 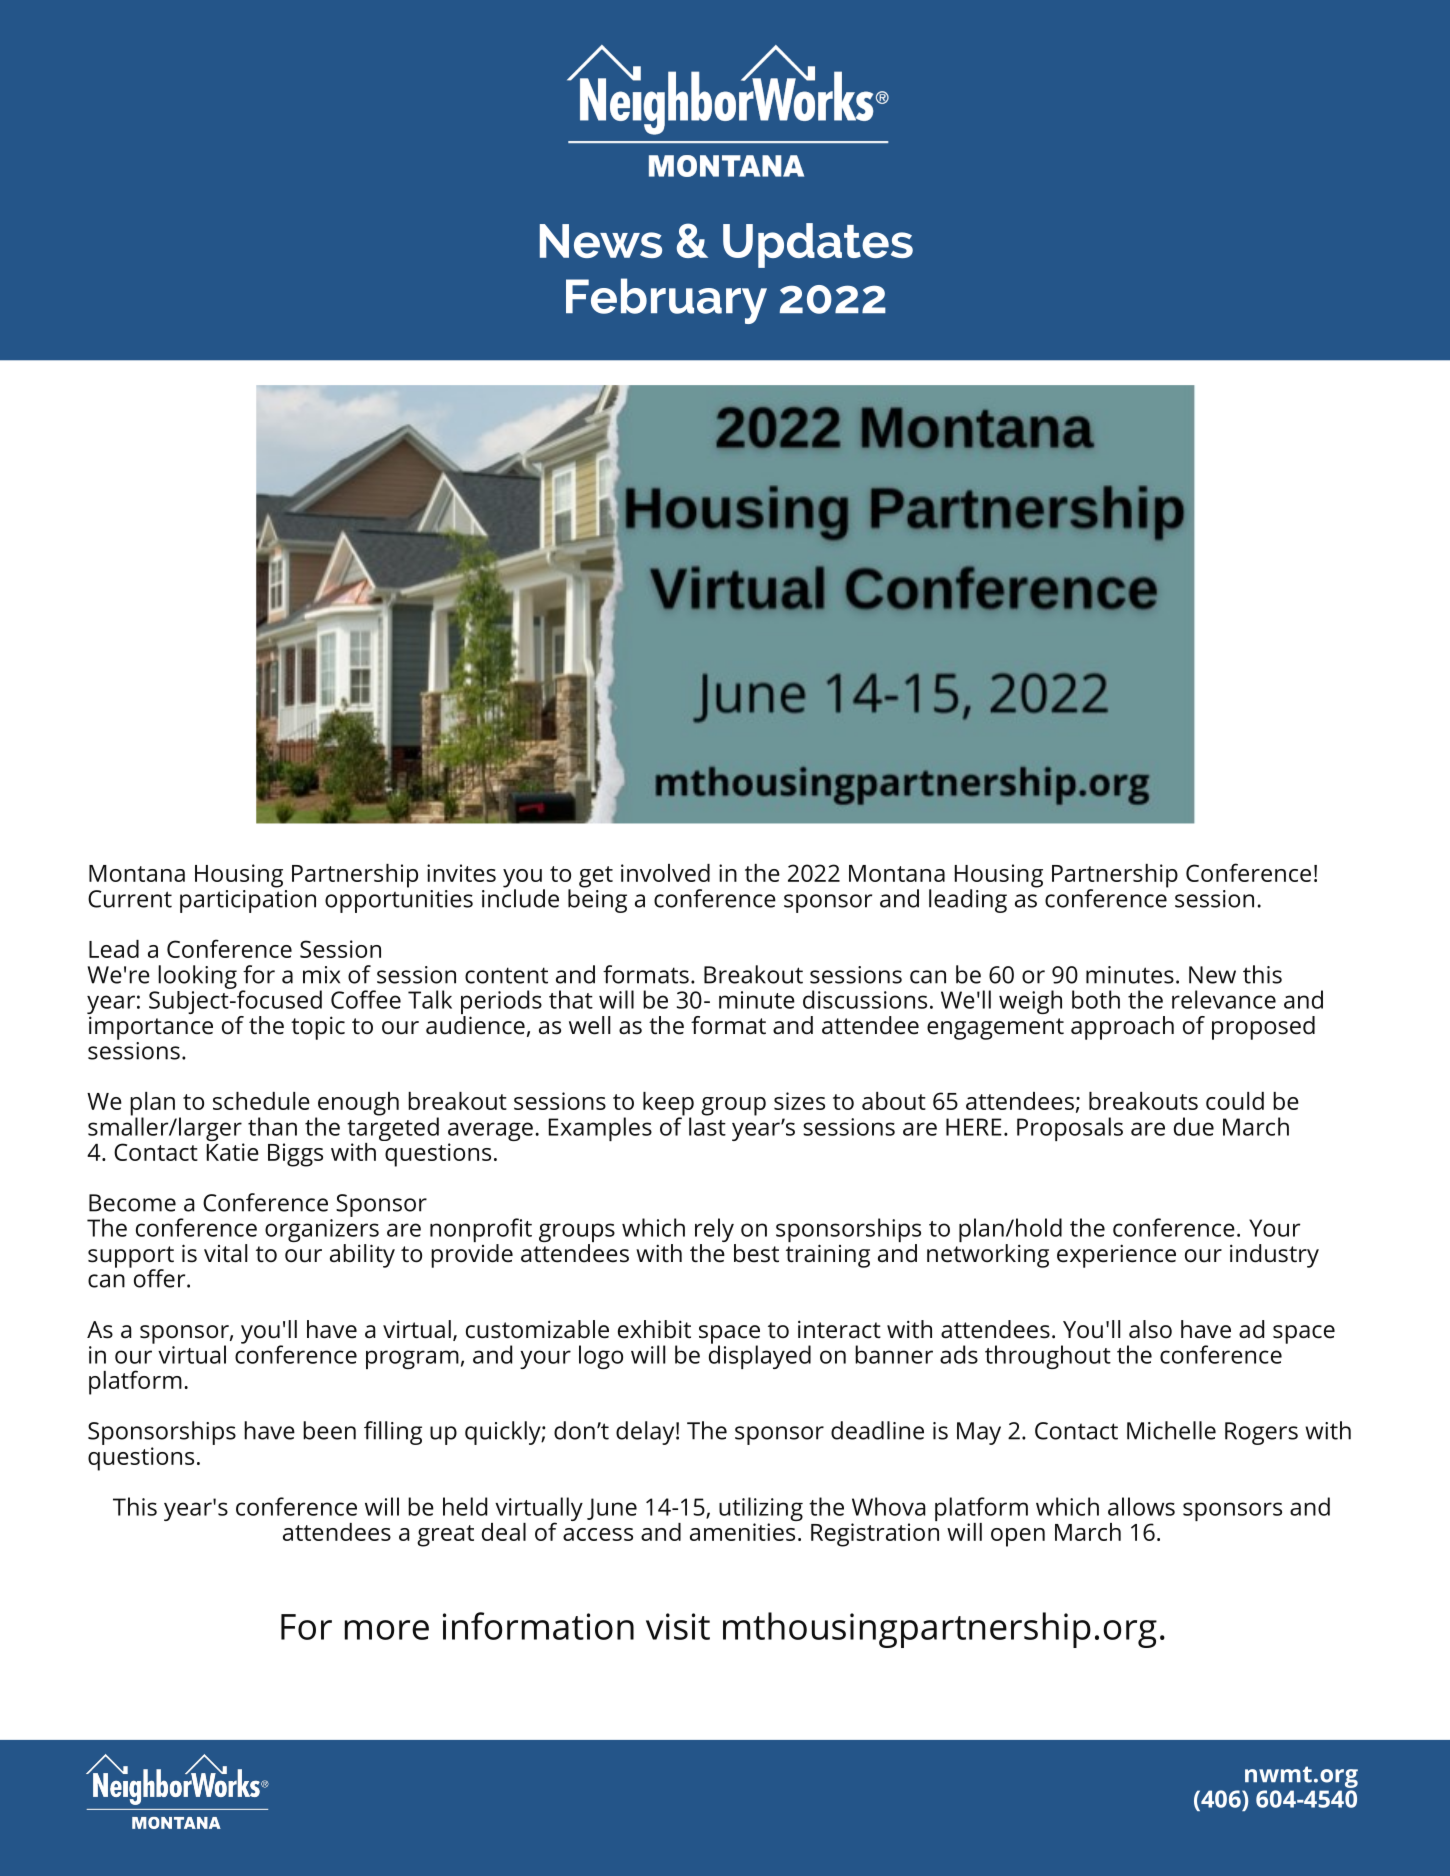 I want to click on relevance, so click(x=1224, y=999).
